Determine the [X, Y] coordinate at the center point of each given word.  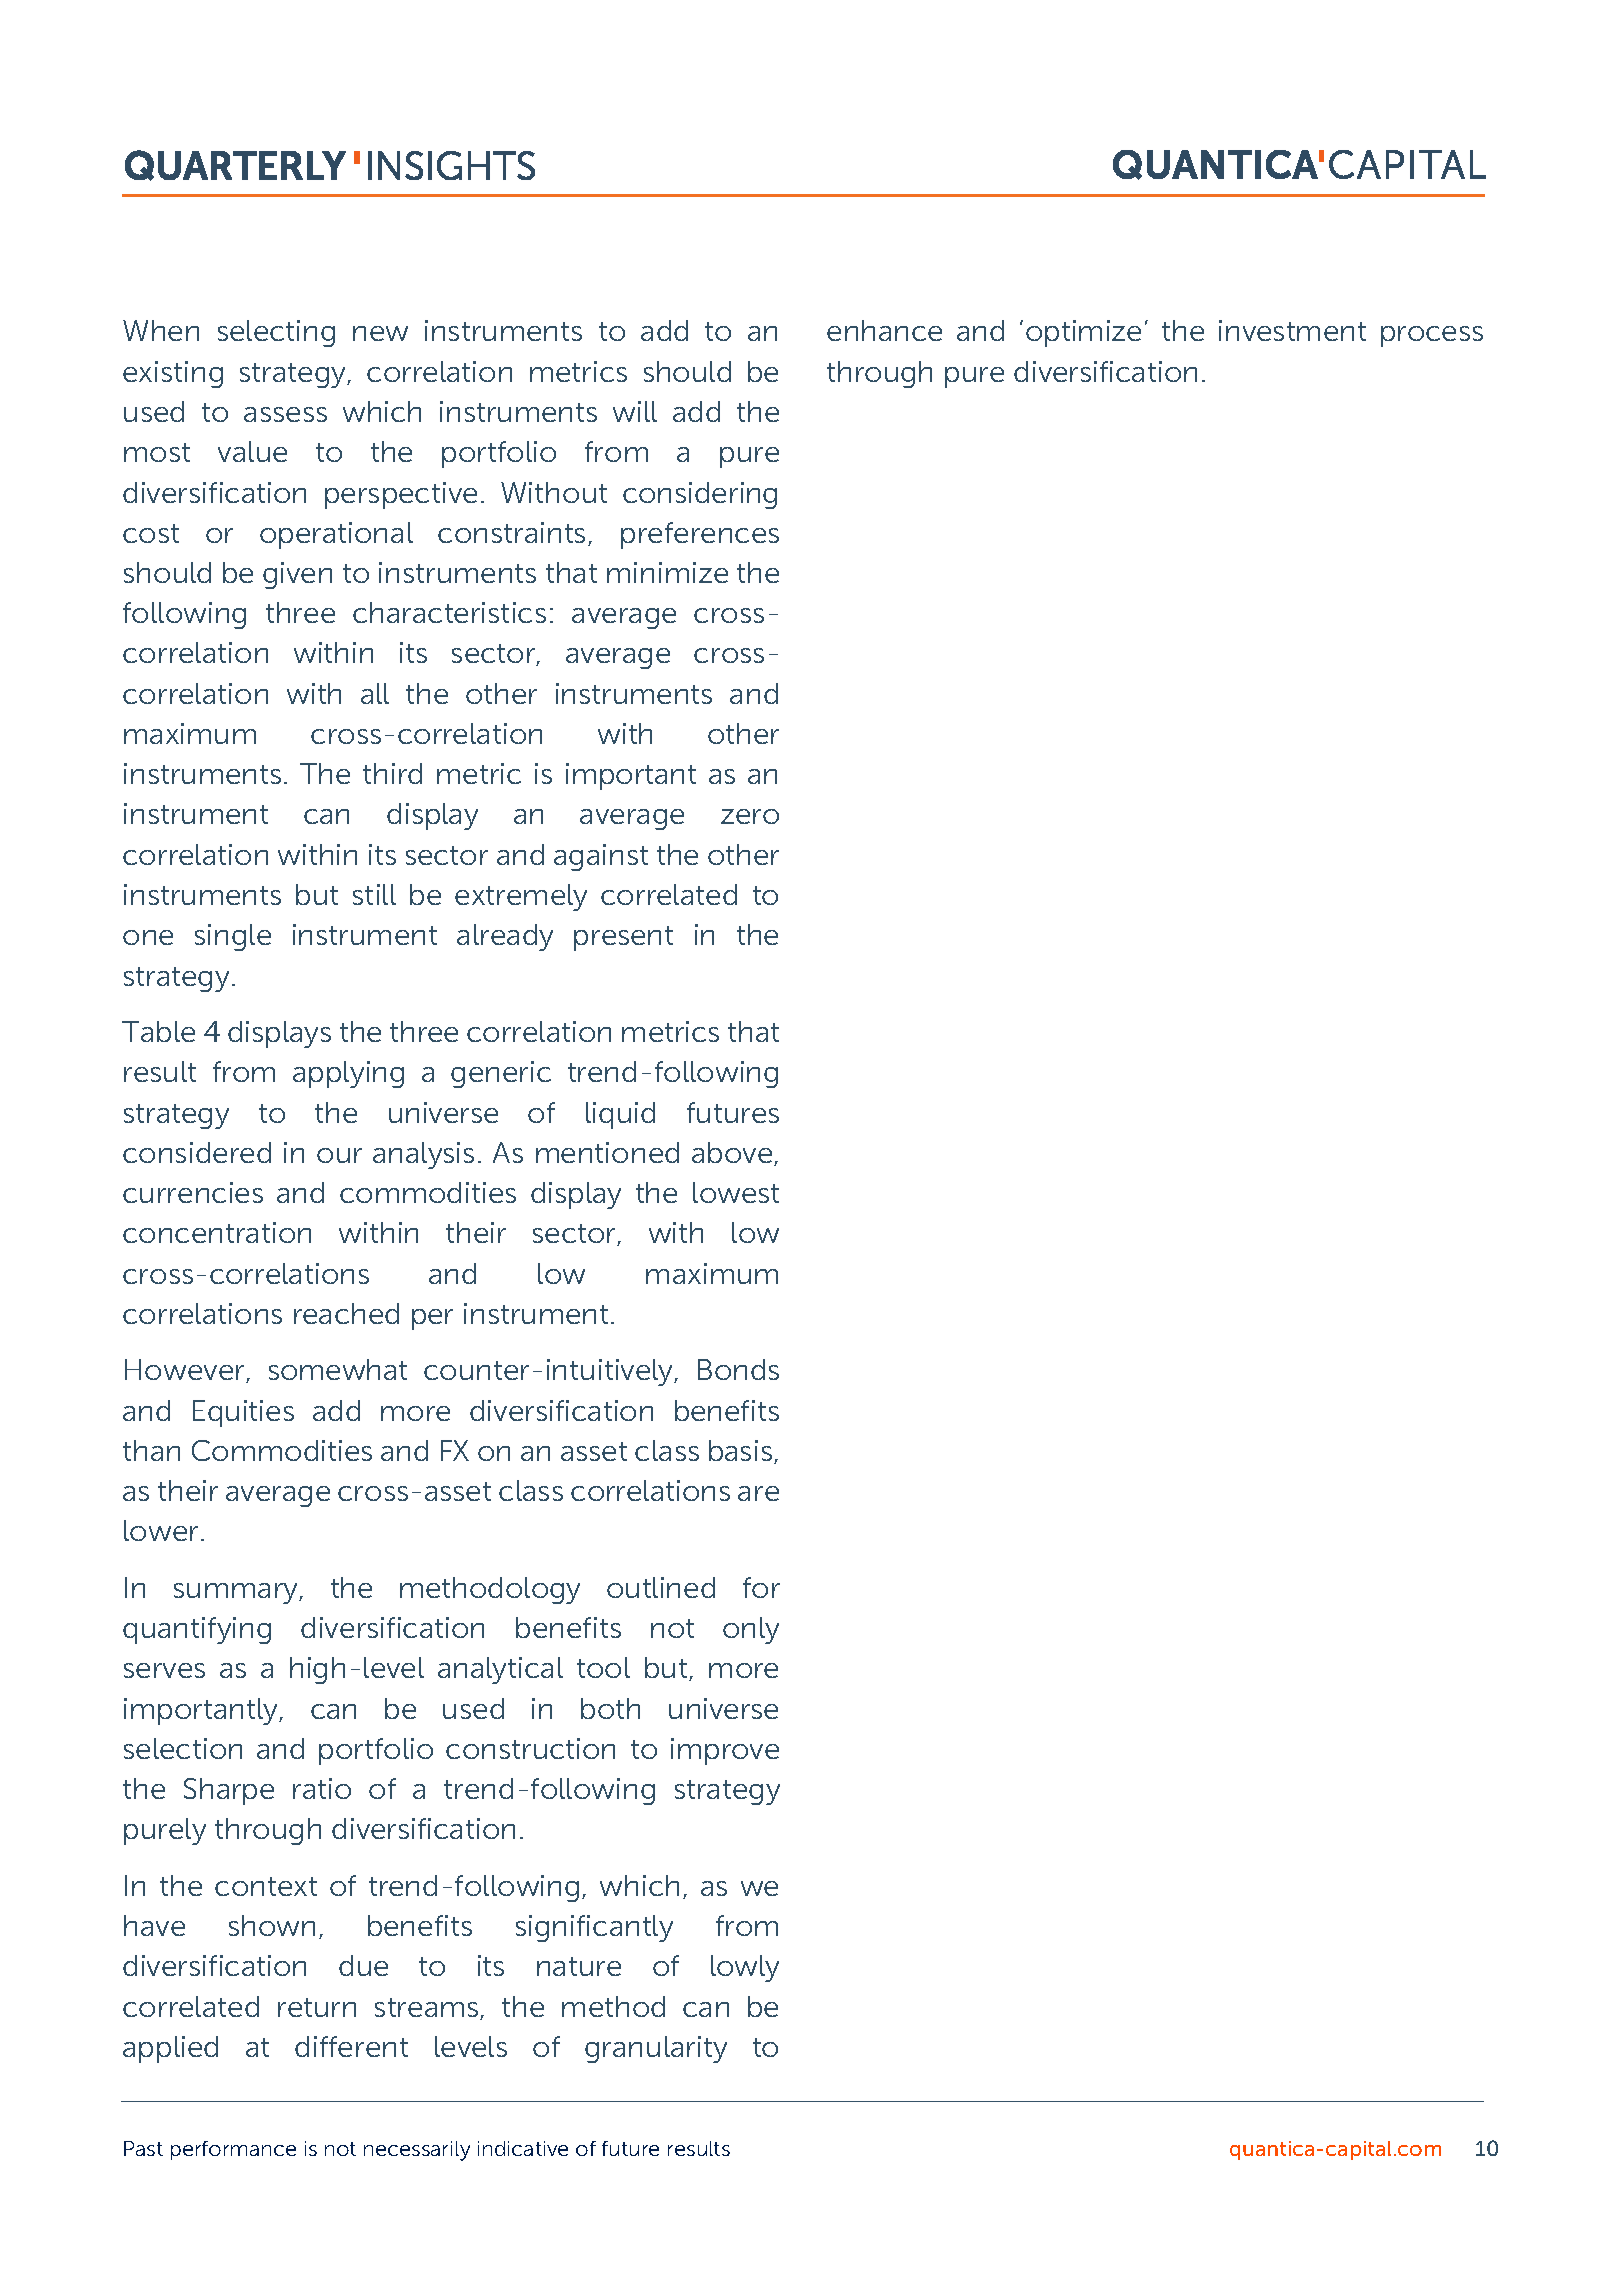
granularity [656, 2049]
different [351, 2046]
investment [1292, 330]
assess [285, 414]
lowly [745, 1968]
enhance [884, 330]
